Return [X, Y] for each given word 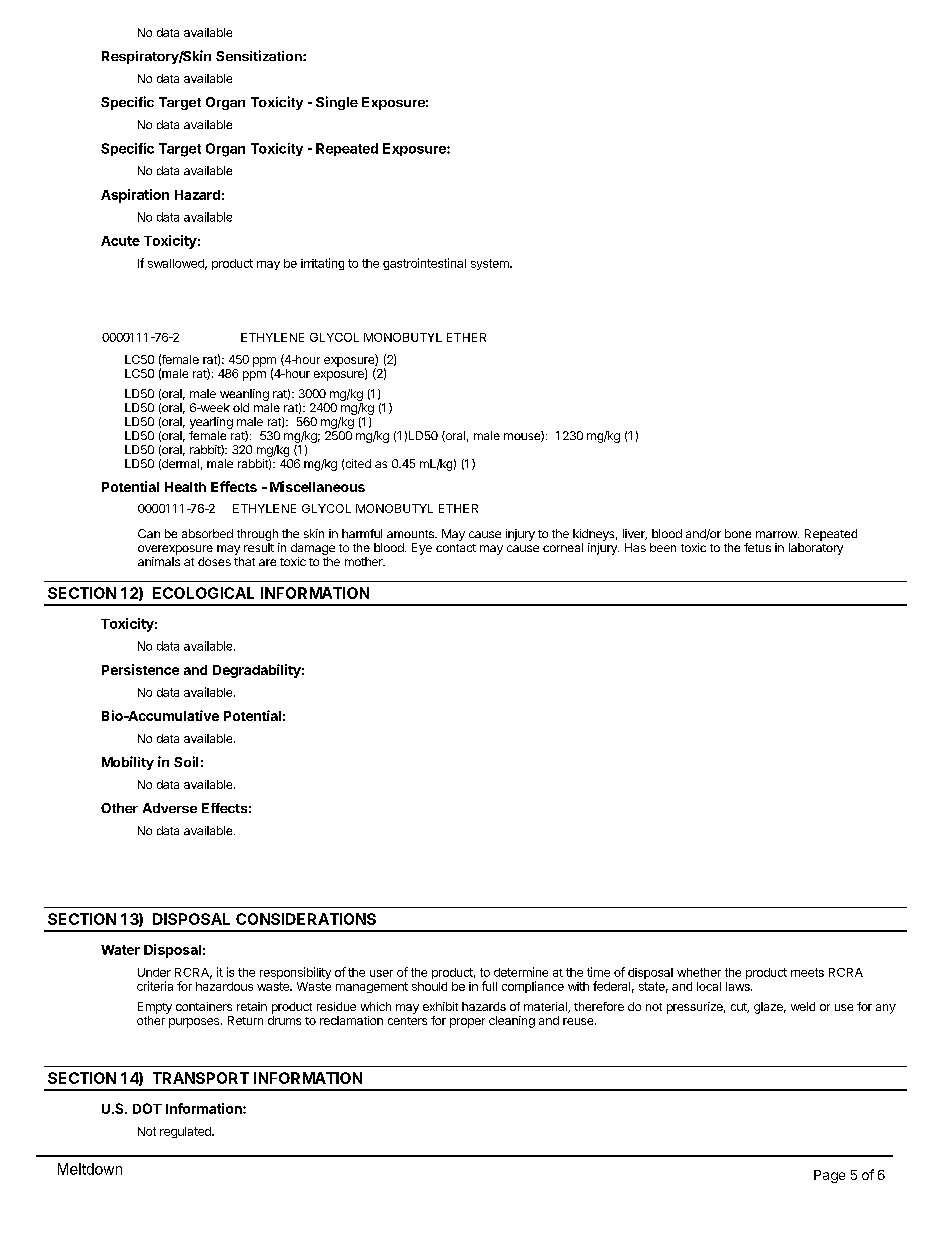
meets [807, 972]
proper [467, 1023]
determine [521, 972]
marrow [777, 534]
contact [456, 548]
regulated [186, 1132]
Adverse [170, 808]
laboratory [816, 549]
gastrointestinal [424, 264]
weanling [244, 395]
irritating [322, 264]
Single [337, 103]
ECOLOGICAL [203, 593]
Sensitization [260, 55]
